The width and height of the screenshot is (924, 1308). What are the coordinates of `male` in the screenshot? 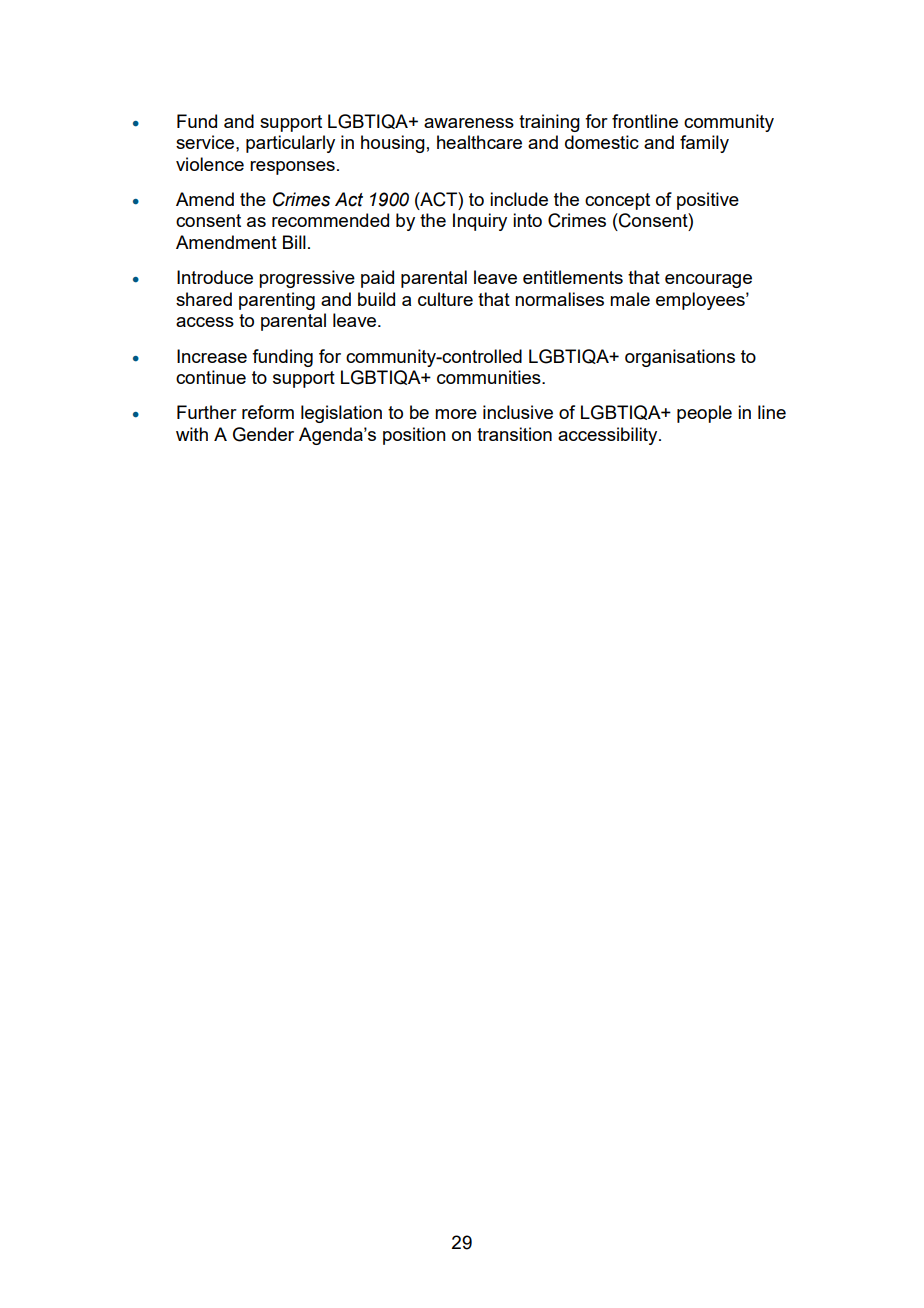 It's located at (630, 299).
